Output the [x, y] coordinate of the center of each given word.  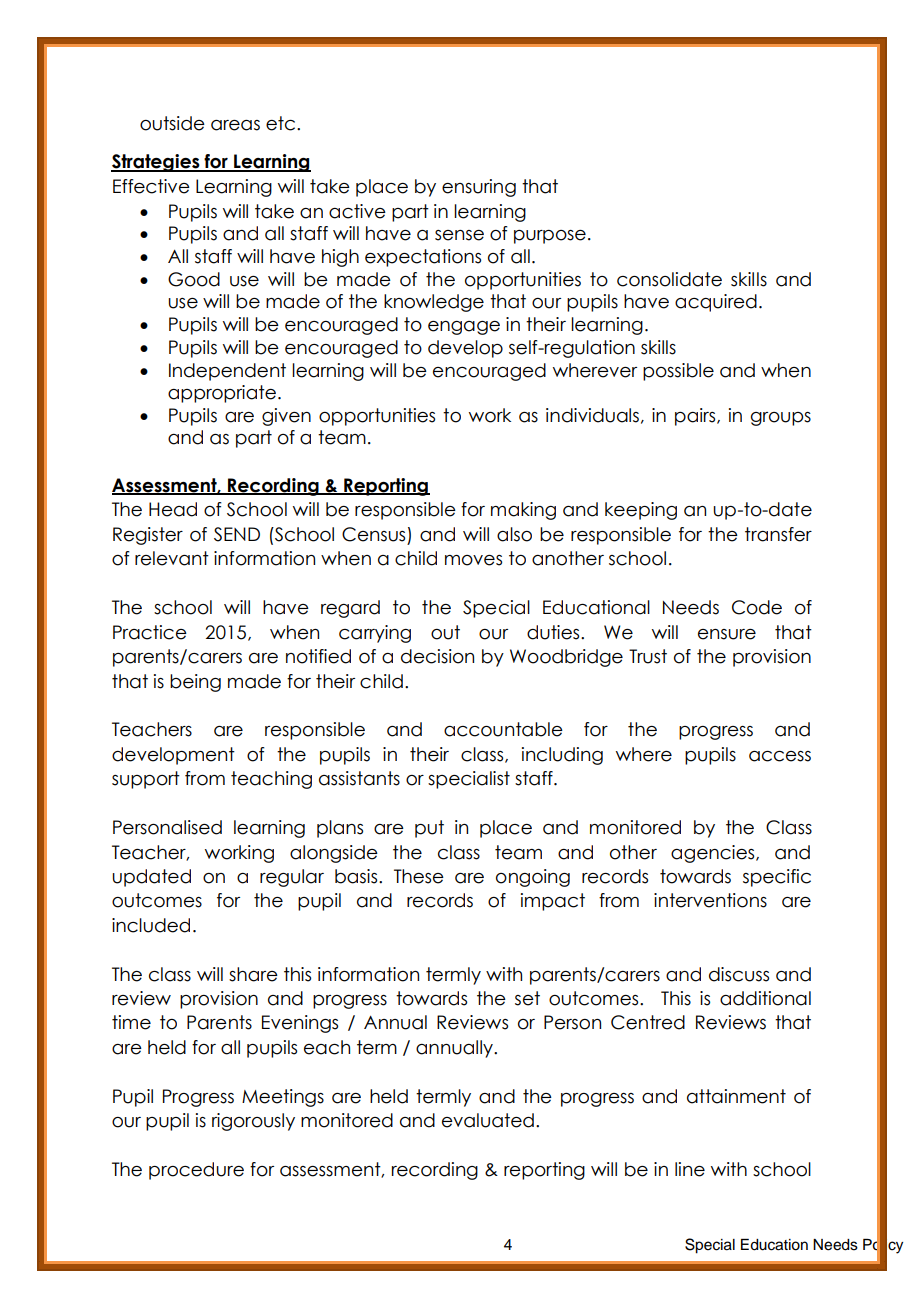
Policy [883, 1246]
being [195, 683]
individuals [592, 415]
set [527, 998]
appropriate [222, 394]
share [253, 974]
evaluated [488, 1120]
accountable [503, 729]
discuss [739, 974]
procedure [196, 1171]
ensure [727, 634]
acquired [716, 303]
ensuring [479, 188]
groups [781, 419]
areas [235, 125]
